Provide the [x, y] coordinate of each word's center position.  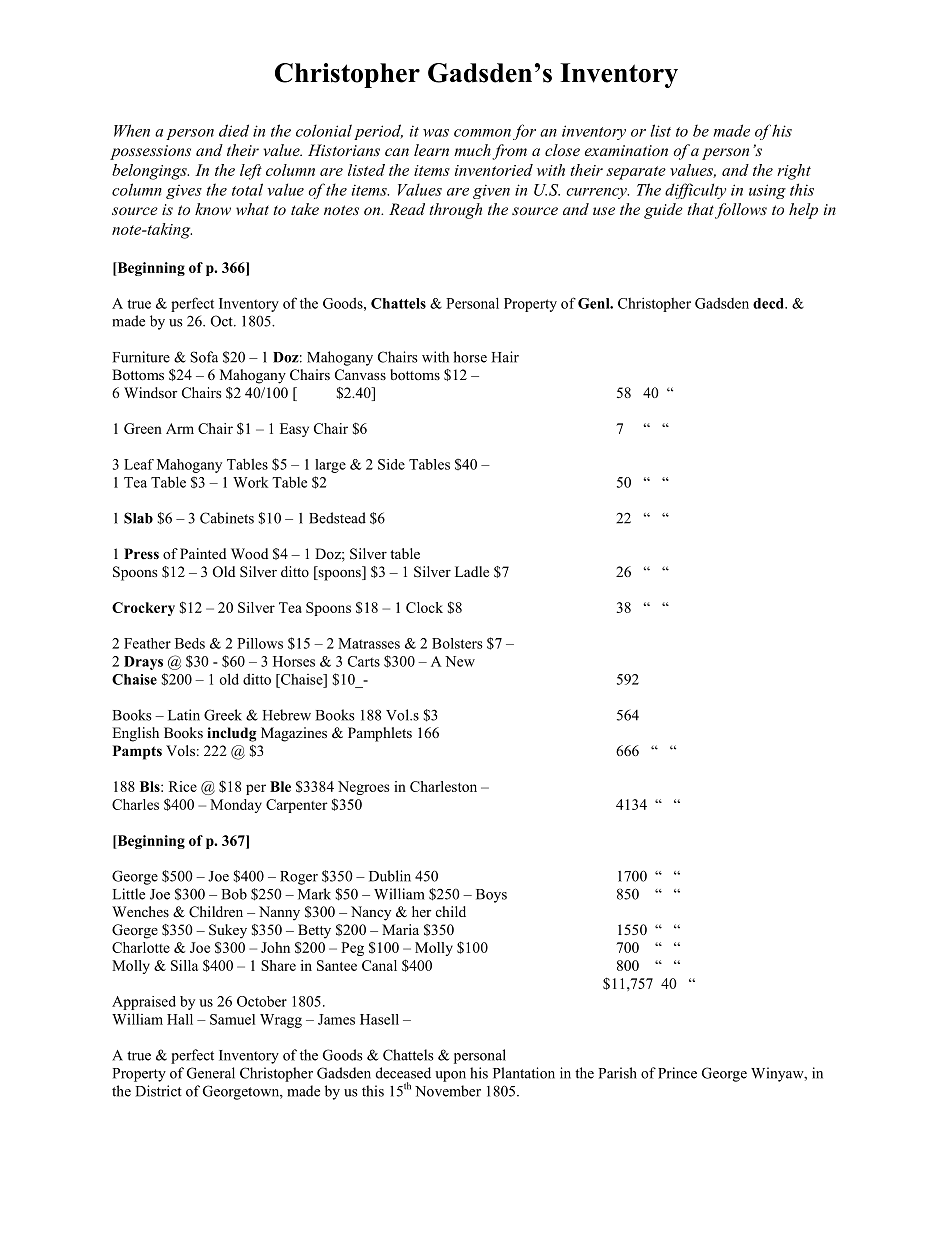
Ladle [472, 571]
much [472, 150]
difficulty [695, 191]
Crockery [143, 609]
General [211, 1073]
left [251, 172]
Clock [424, 607]
